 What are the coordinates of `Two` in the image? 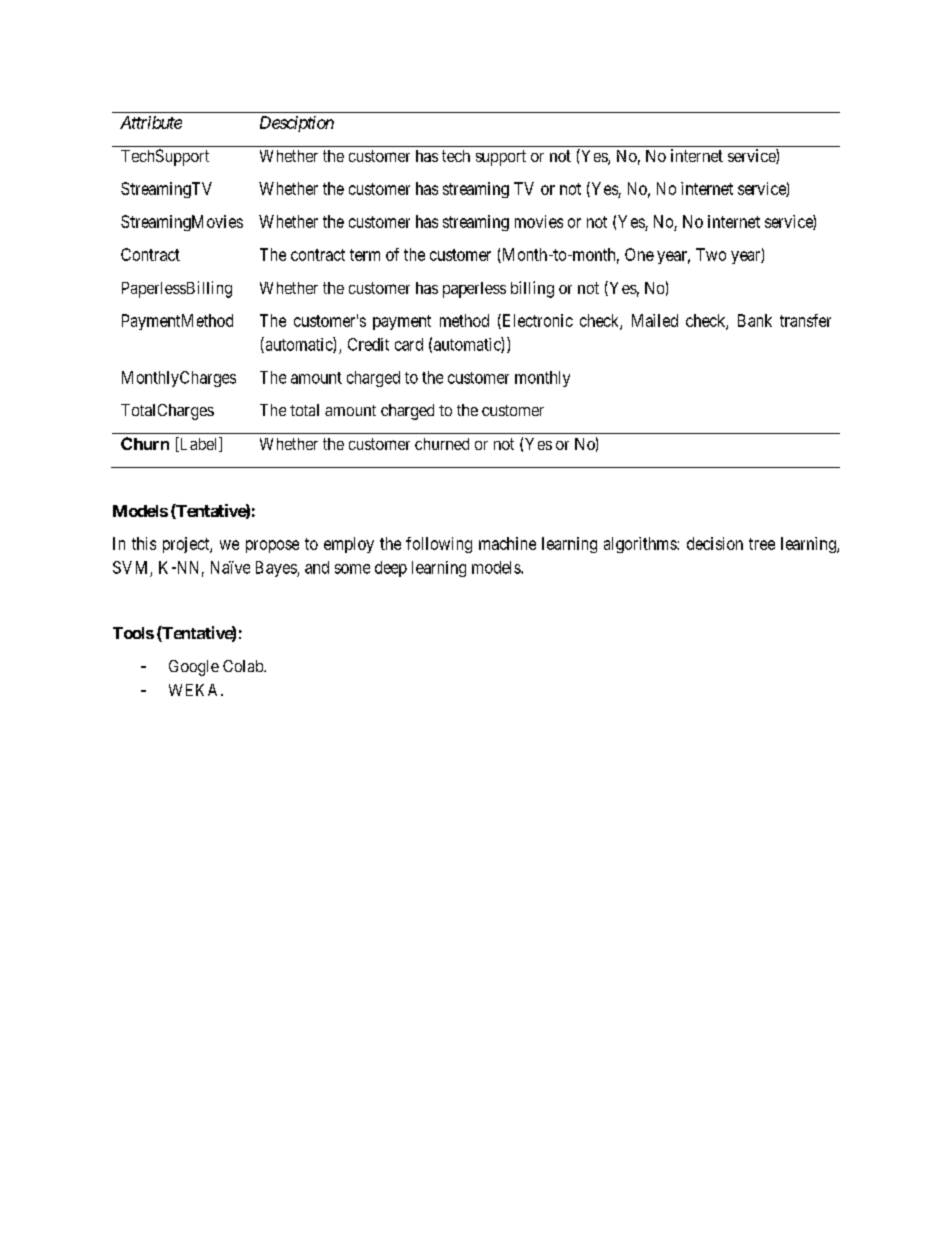 It's located at (711, 254).
